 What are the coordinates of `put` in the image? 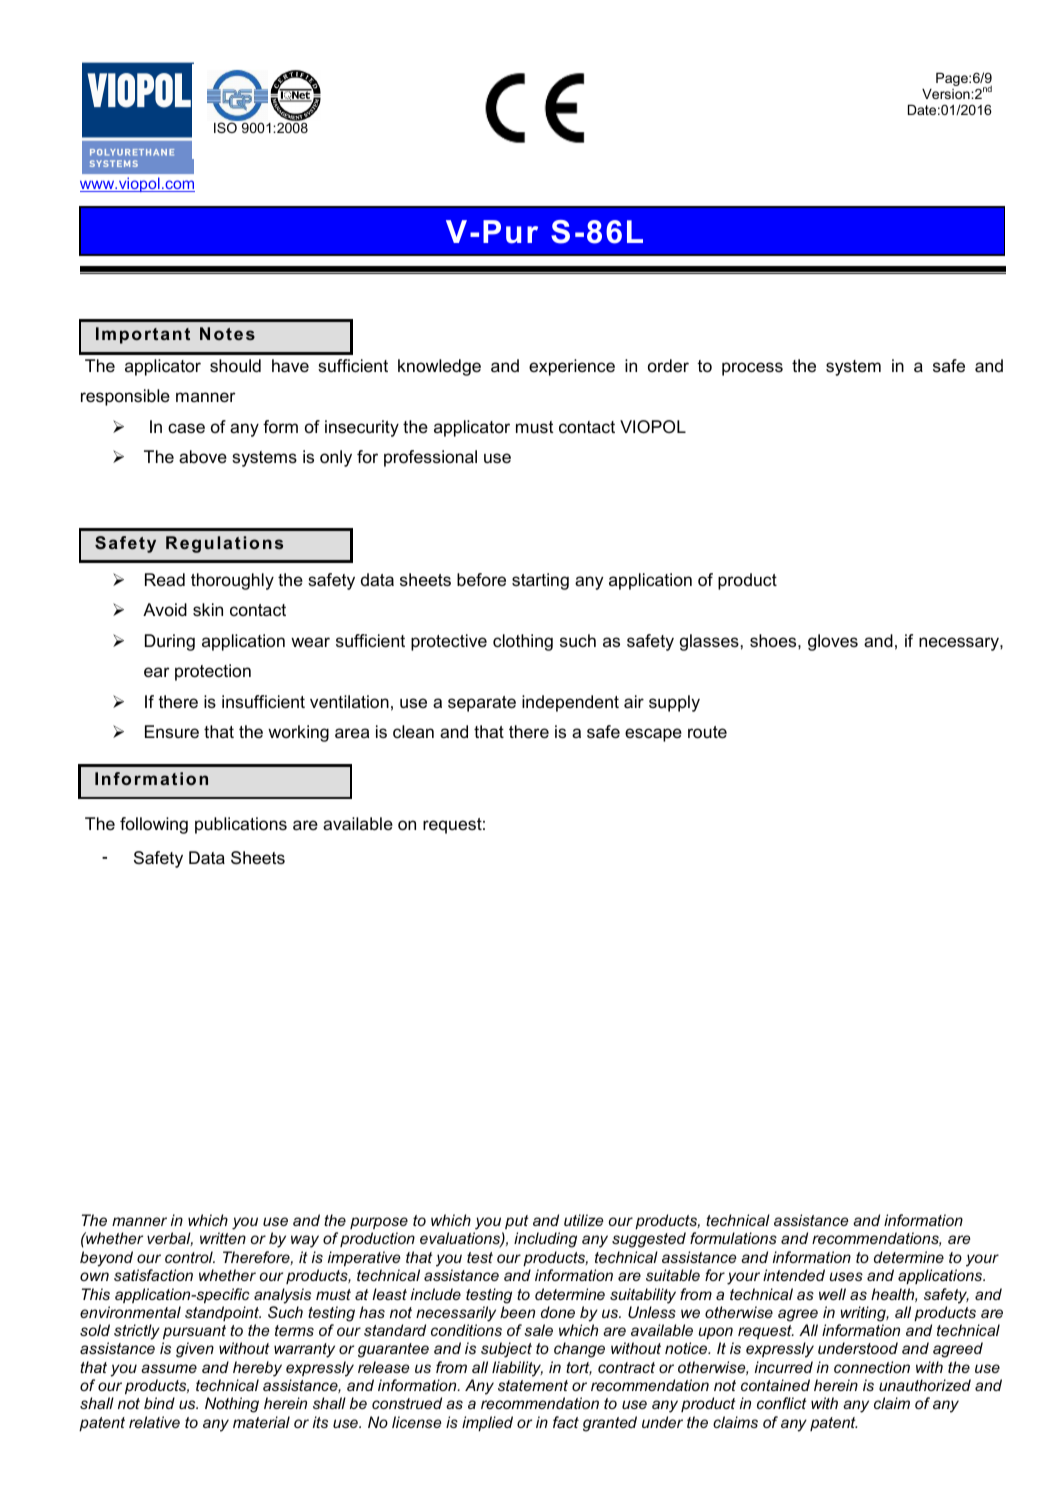 It's located at (516, 1222).
